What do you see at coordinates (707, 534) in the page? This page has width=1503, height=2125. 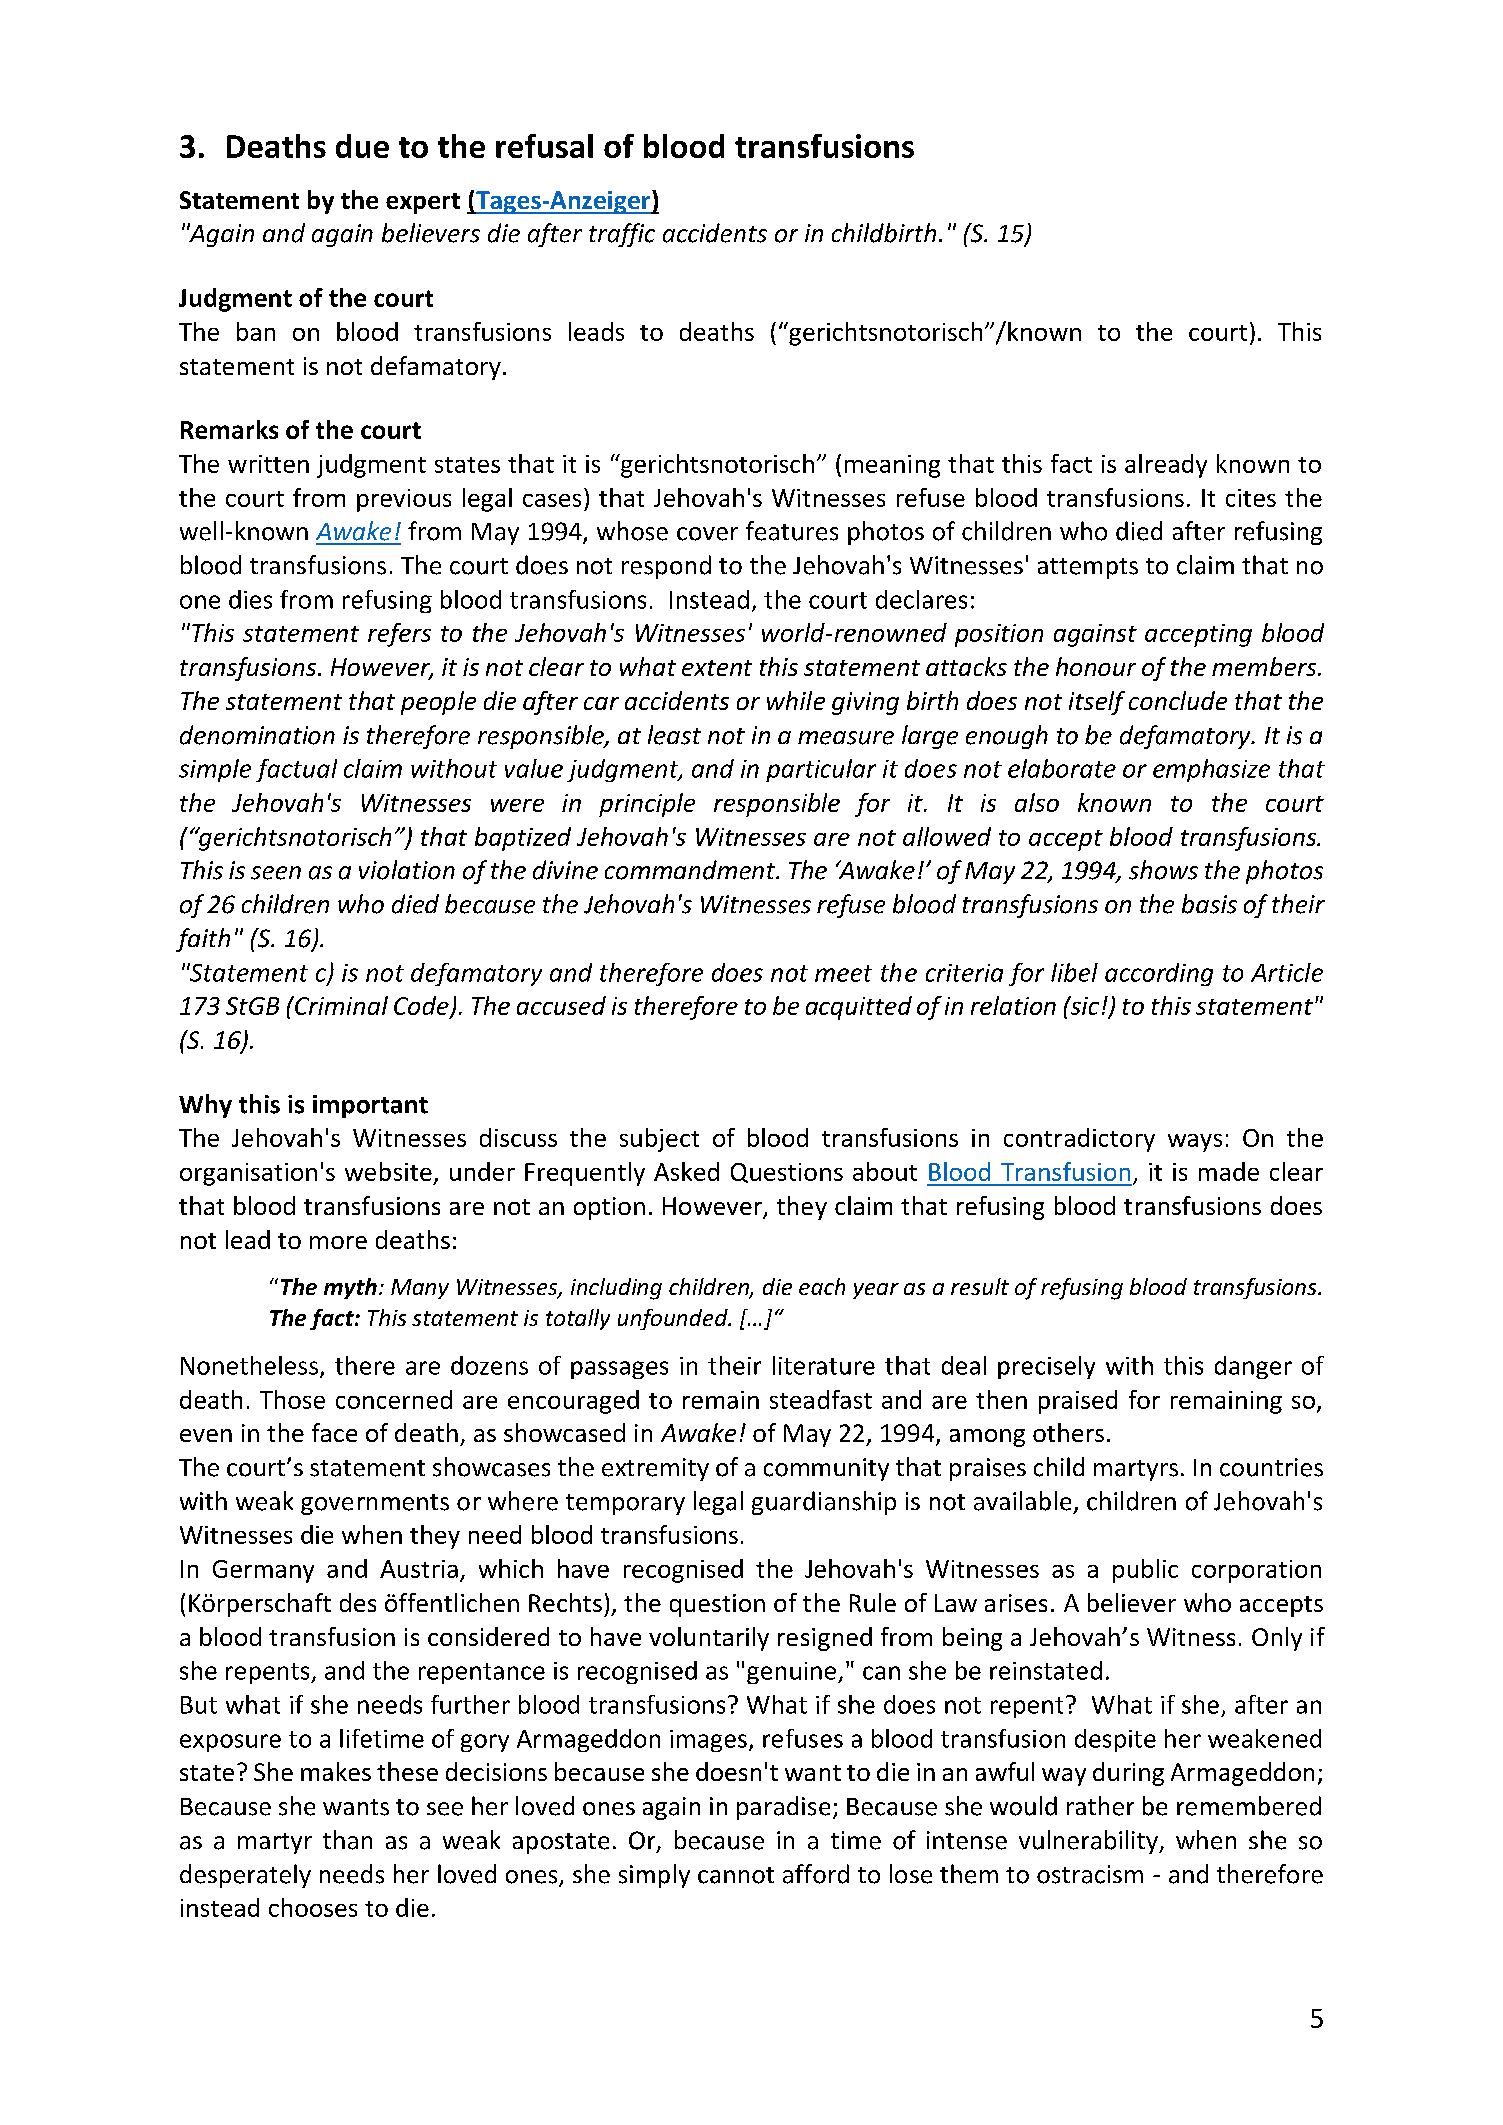 I see `cover` at bounding box center [707, 534].
